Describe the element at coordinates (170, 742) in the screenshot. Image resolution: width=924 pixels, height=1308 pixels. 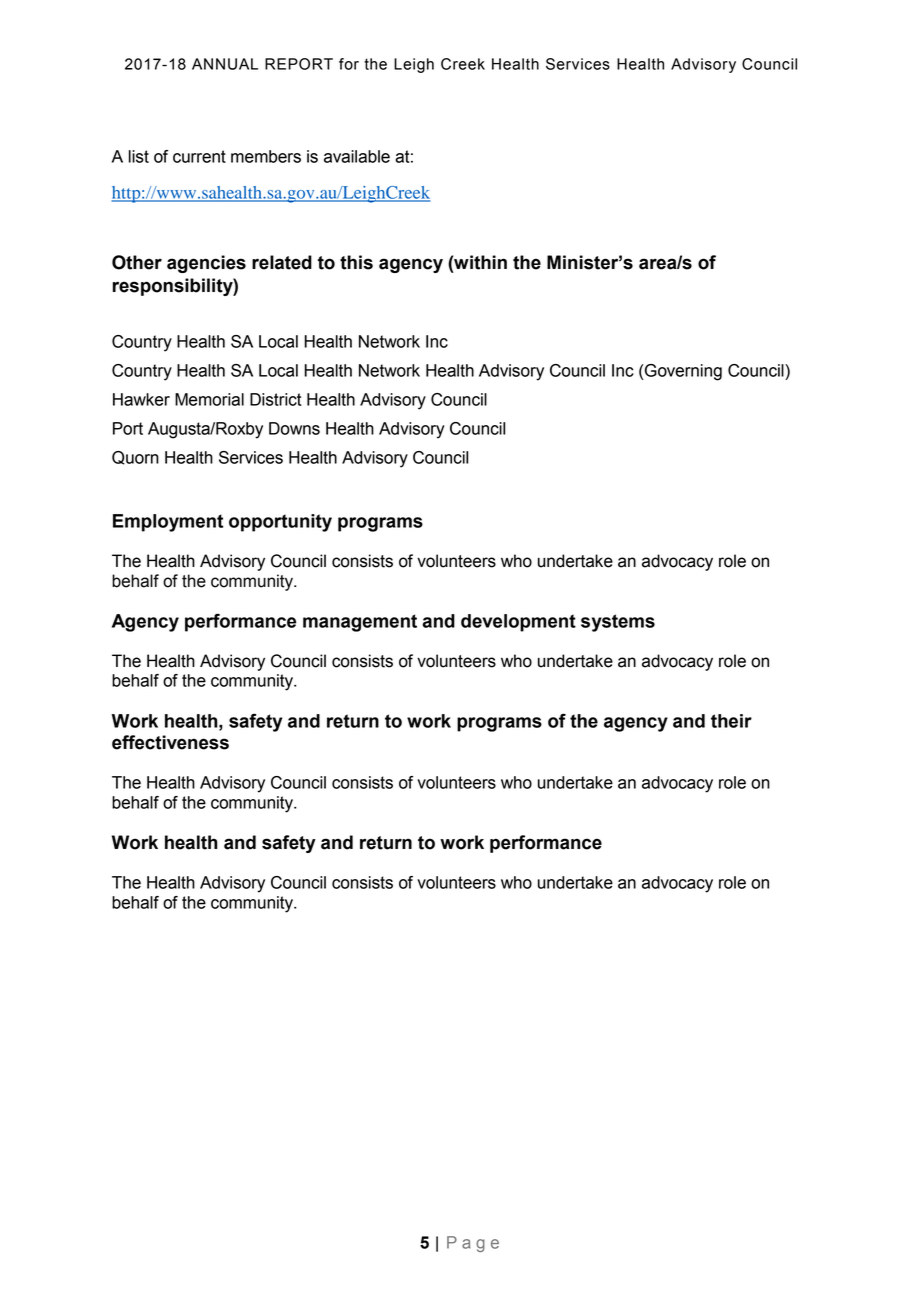
I see `effectiveness` at that location.
